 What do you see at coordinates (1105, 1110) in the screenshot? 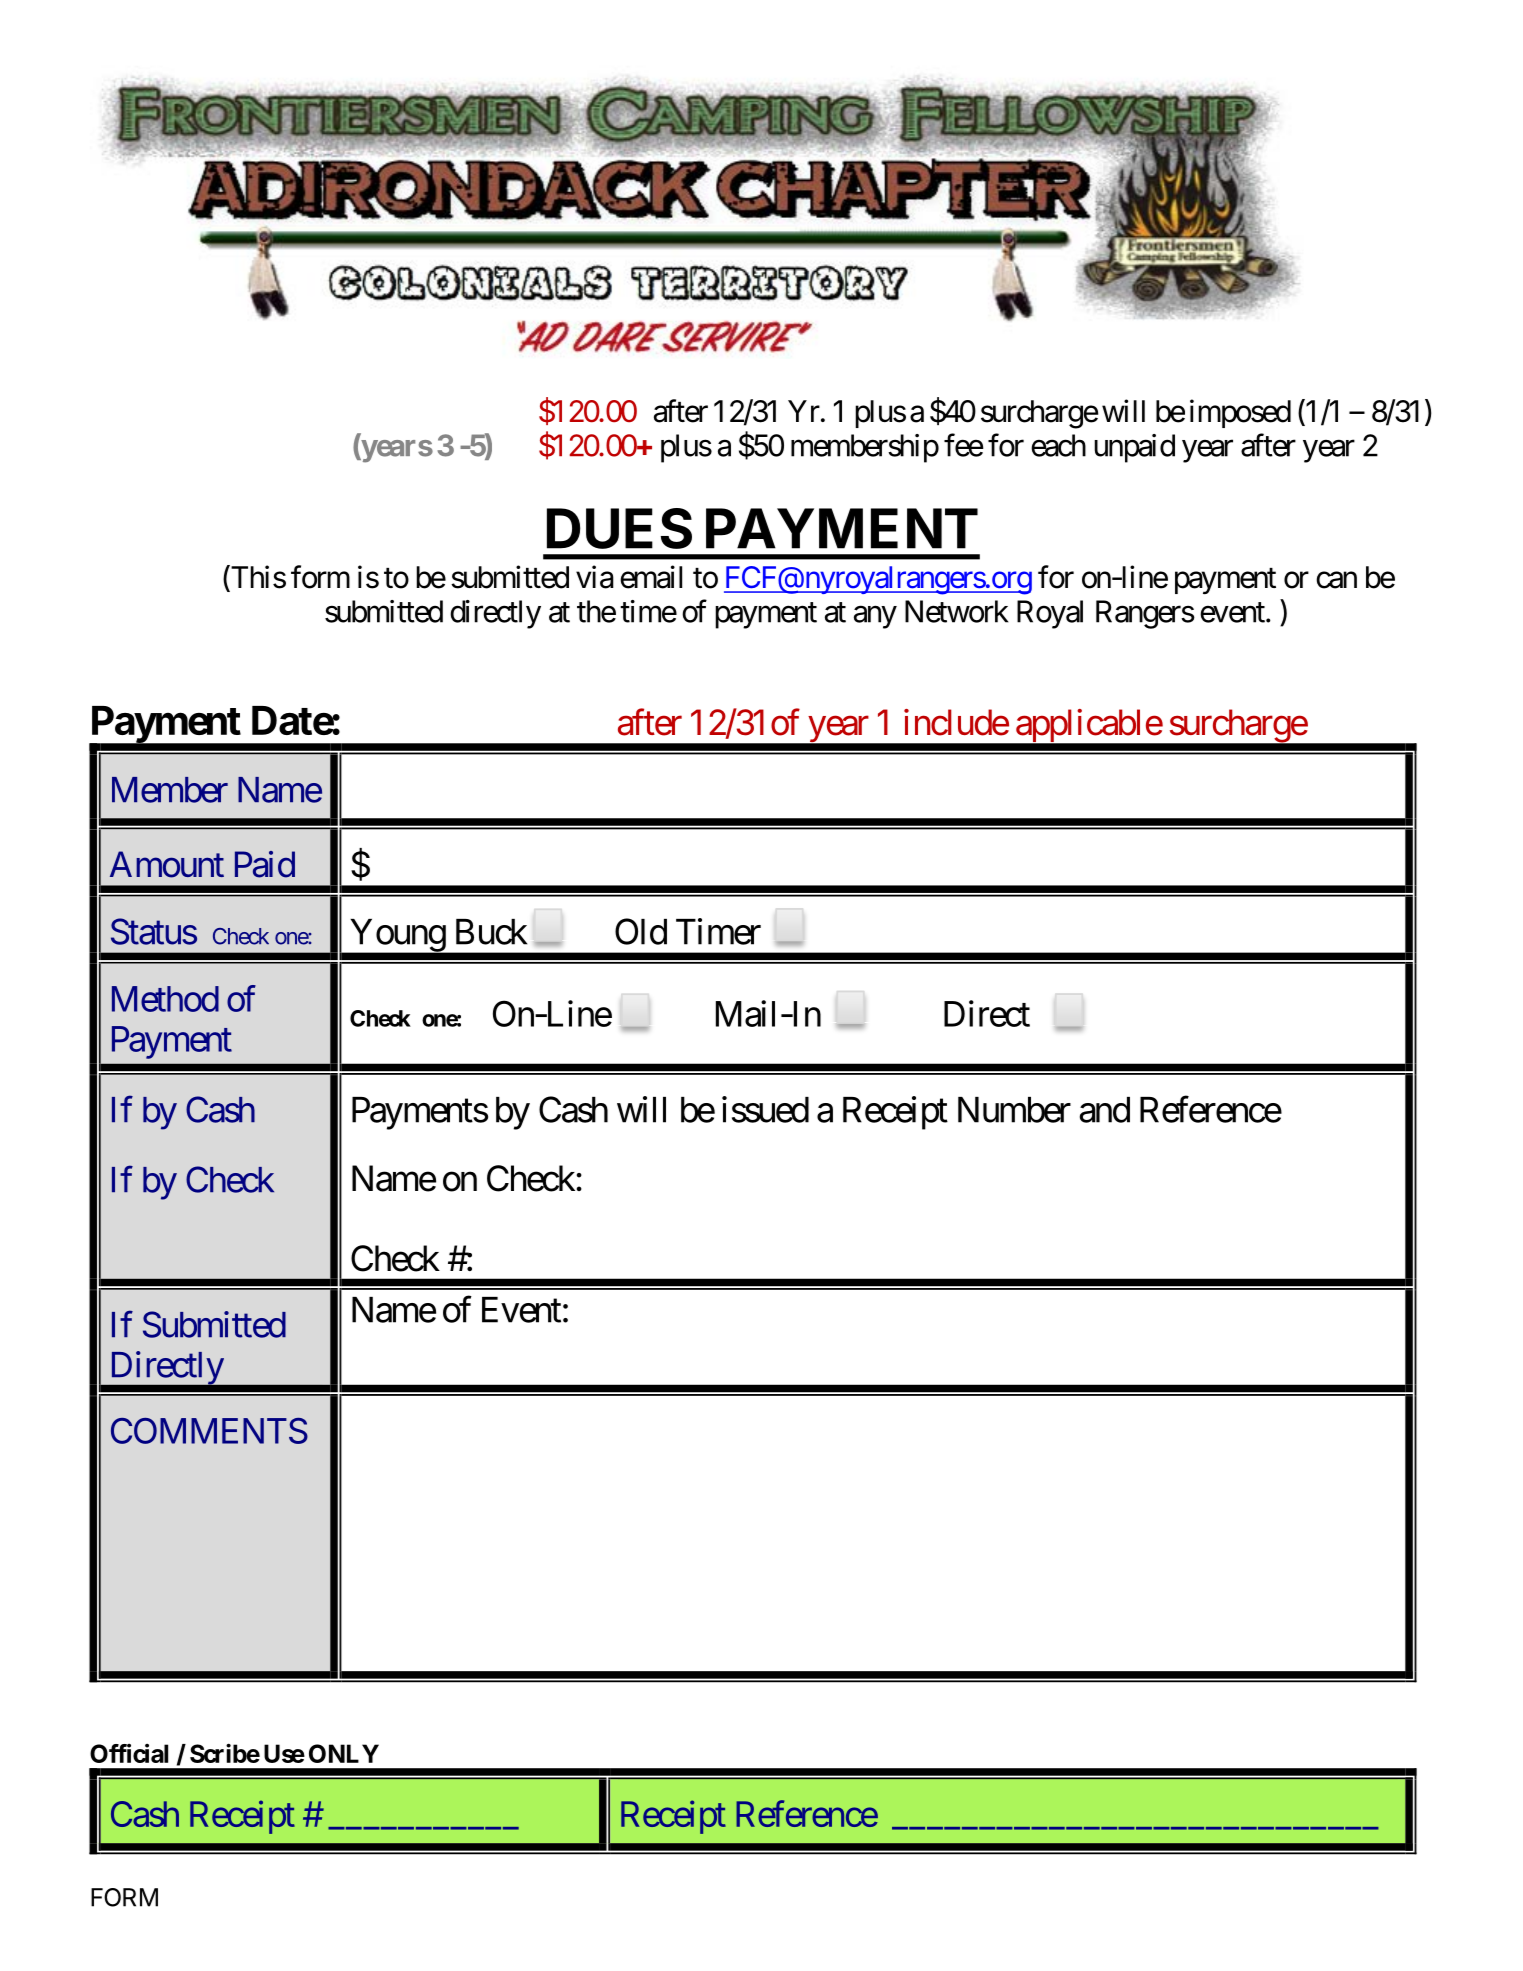
I see `and` at bounding box center [1105, 1110].
